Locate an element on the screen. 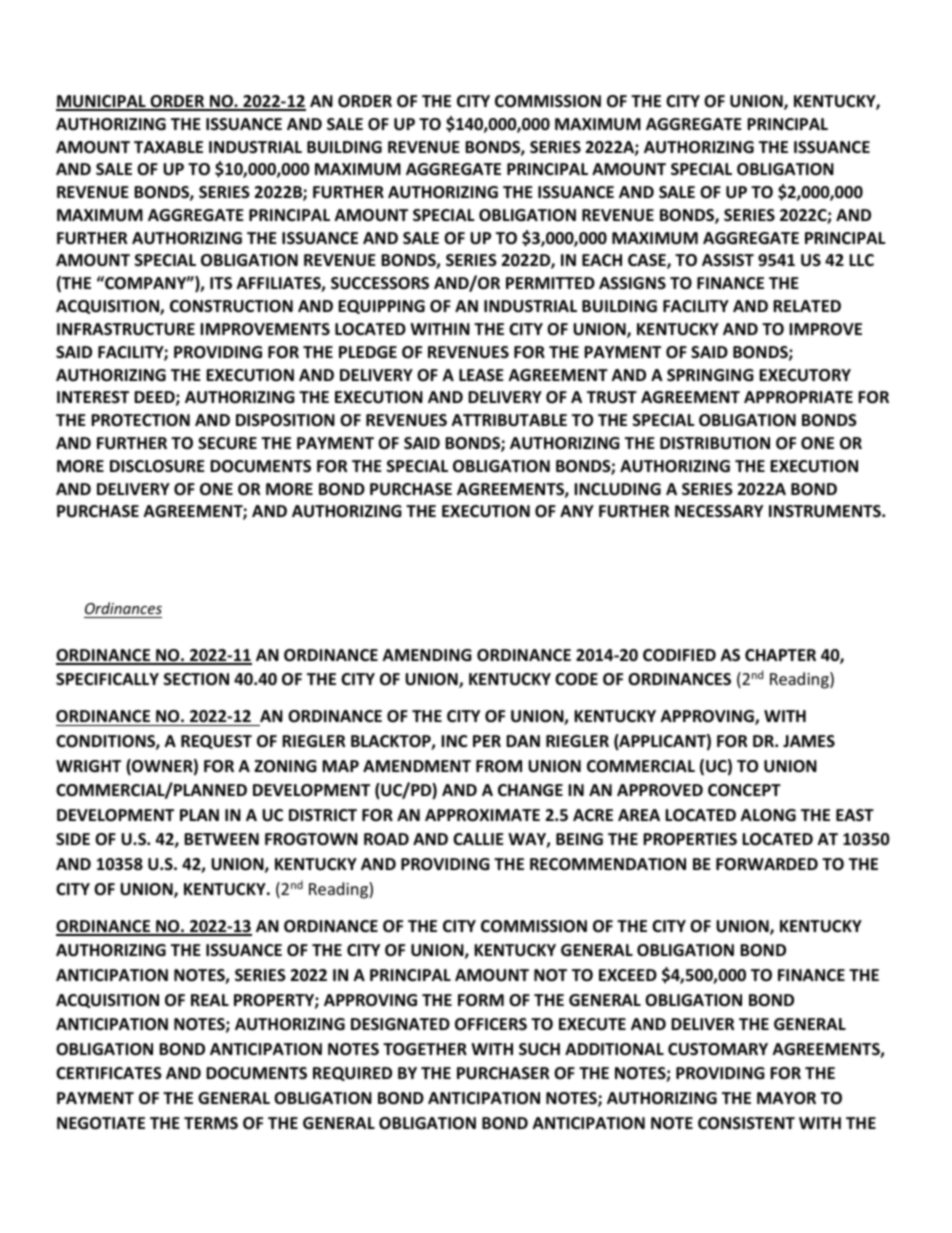 The width and height of the screenshot is (952, 1233). REQUEST is located at coordinates (216, 742).
